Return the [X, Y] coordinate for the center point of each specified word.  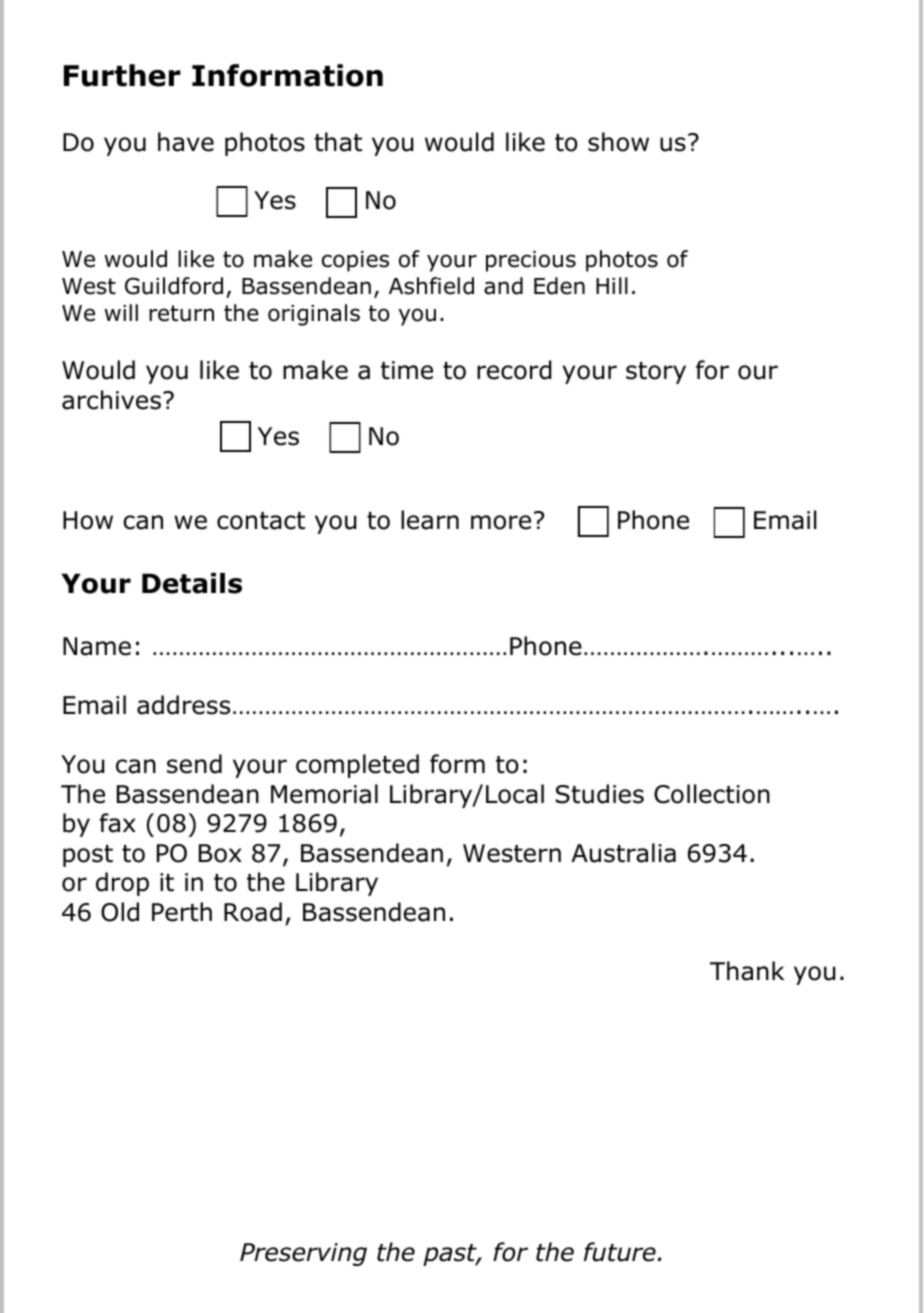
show [618, 142]
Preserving [303, 1254]
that [338, 142]
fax [118, 823]
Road [253, 912]
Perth [182, 912]
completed [357, 766]
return [181, 313]
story [656, 373]
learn [430, 520]
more [501, 522]
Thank [747, 971]
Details [192, 583]
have [186, 142]
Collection [712, 794]
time [407, 370]
